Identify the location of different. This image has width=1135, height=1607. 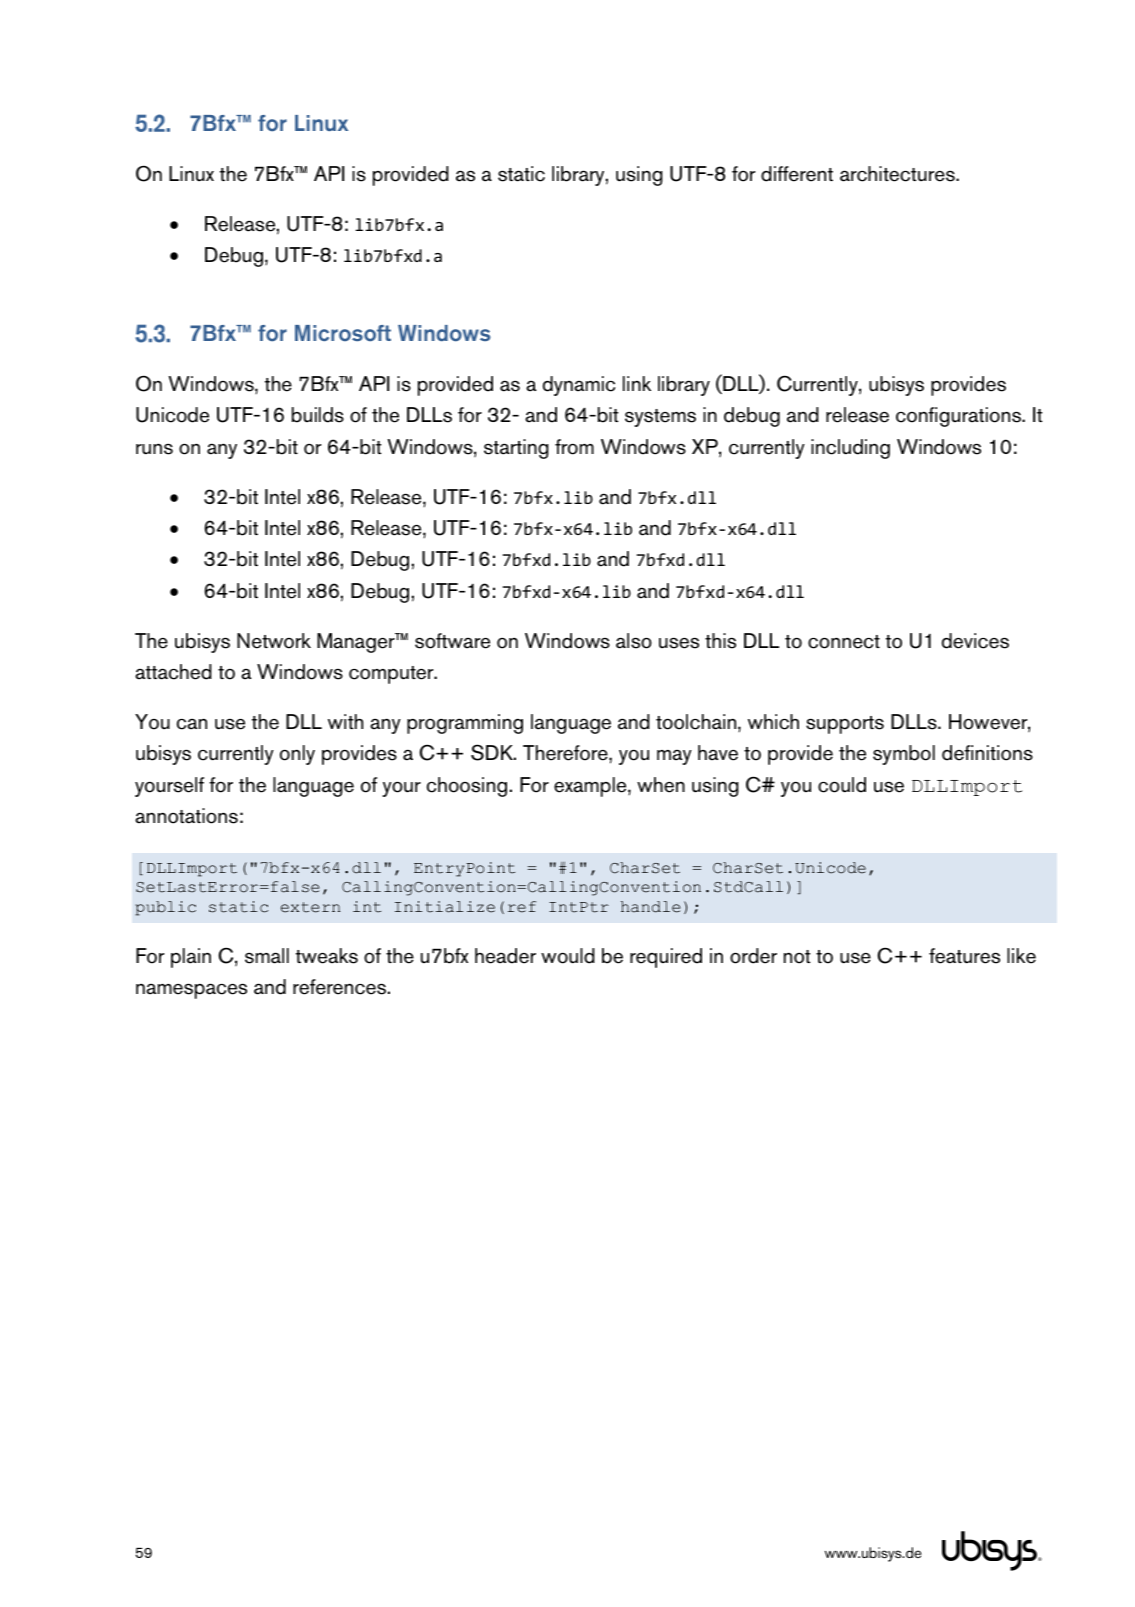
(797, 174).
